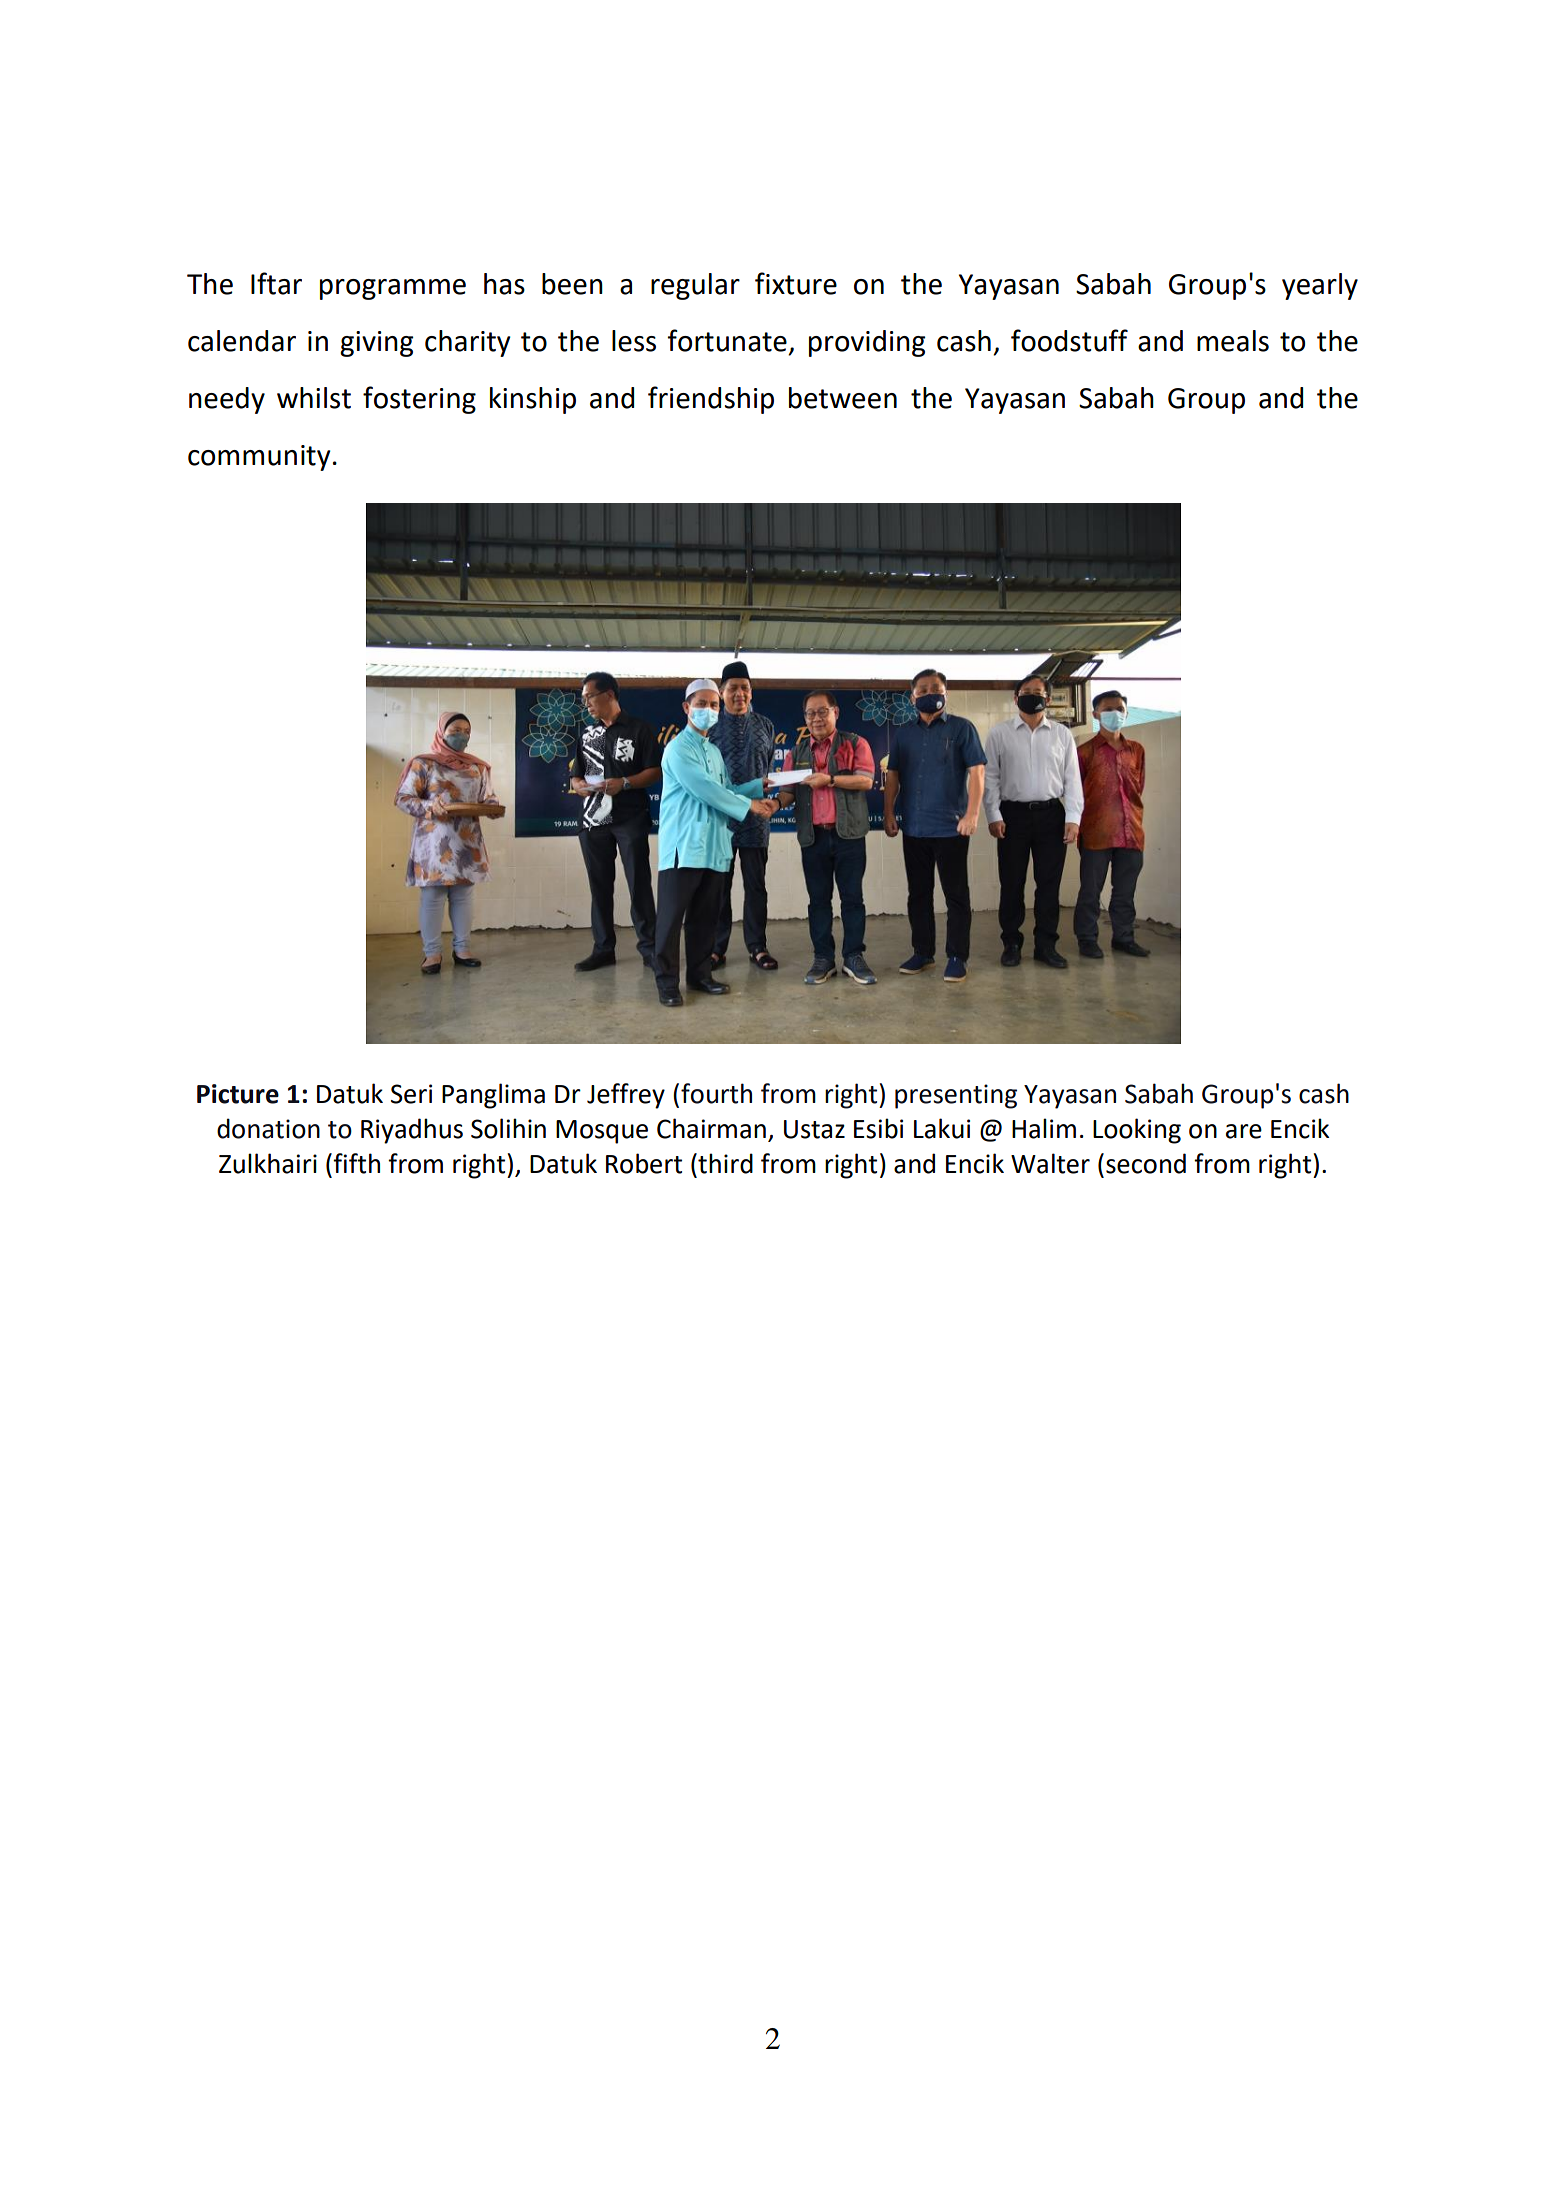  I want to click on fifth, so click(356, 1163).
